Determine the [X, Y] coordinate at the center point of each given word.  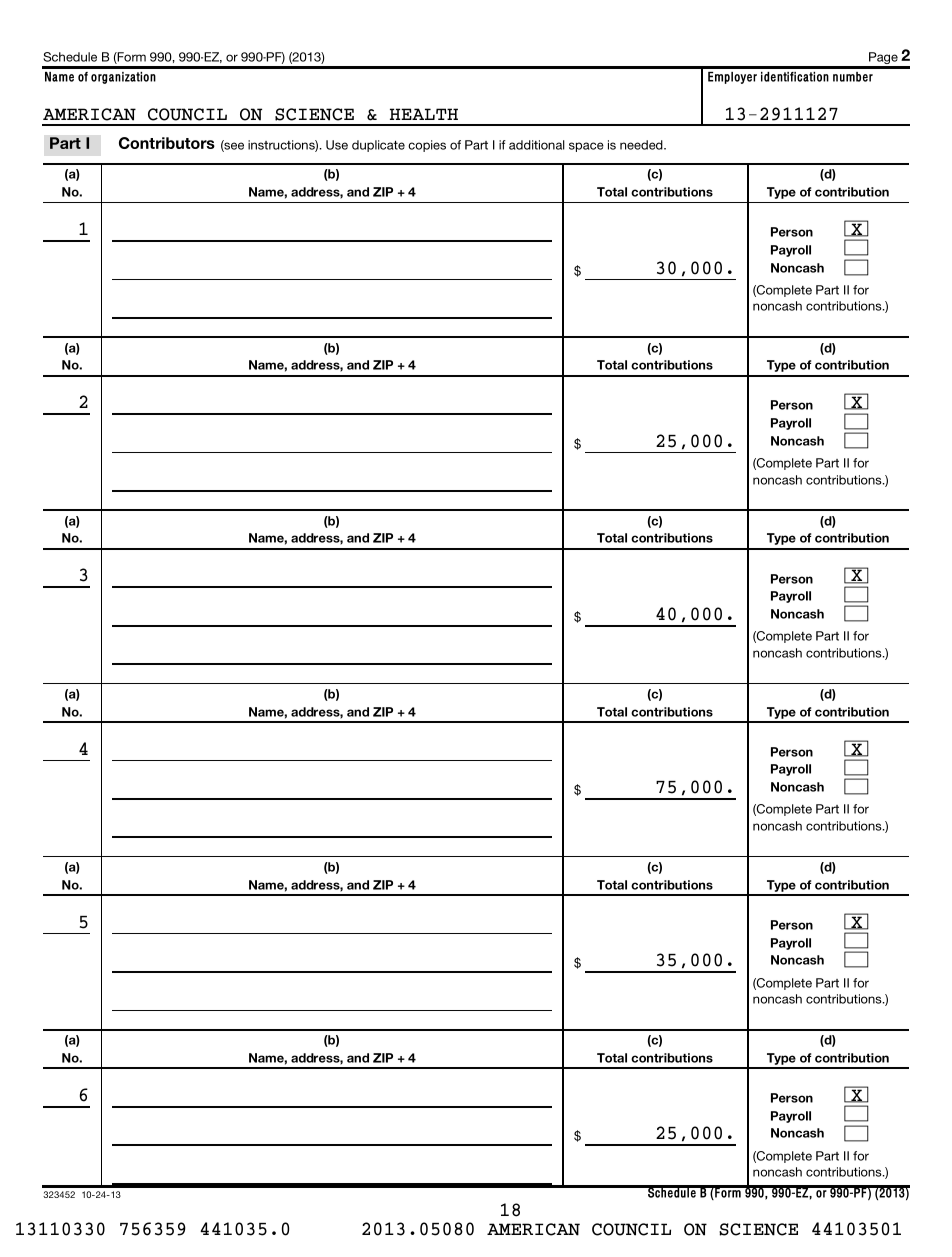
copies [427, 146]
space [586, 147]
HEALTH [424, 114]
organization [123, 78]
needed [642, 145]
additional [537, 145]
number [853, 77]
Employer [732, 78]
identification [795, 77]
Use [337, 145]
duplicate [378, 146]
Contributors [167, 143]
